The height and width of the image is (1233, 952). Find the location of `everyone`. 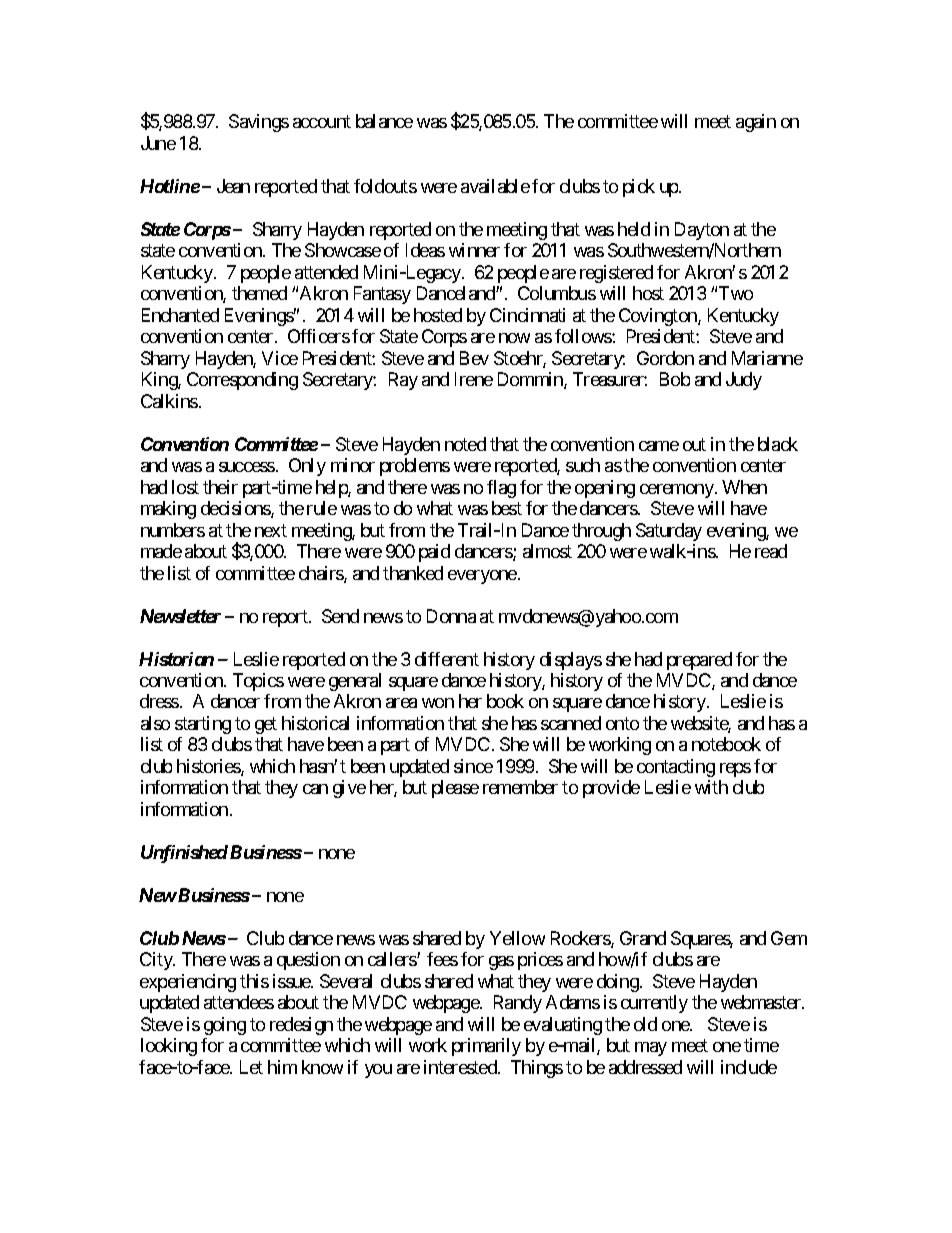

everyone is located at coordinates (482, 577).
